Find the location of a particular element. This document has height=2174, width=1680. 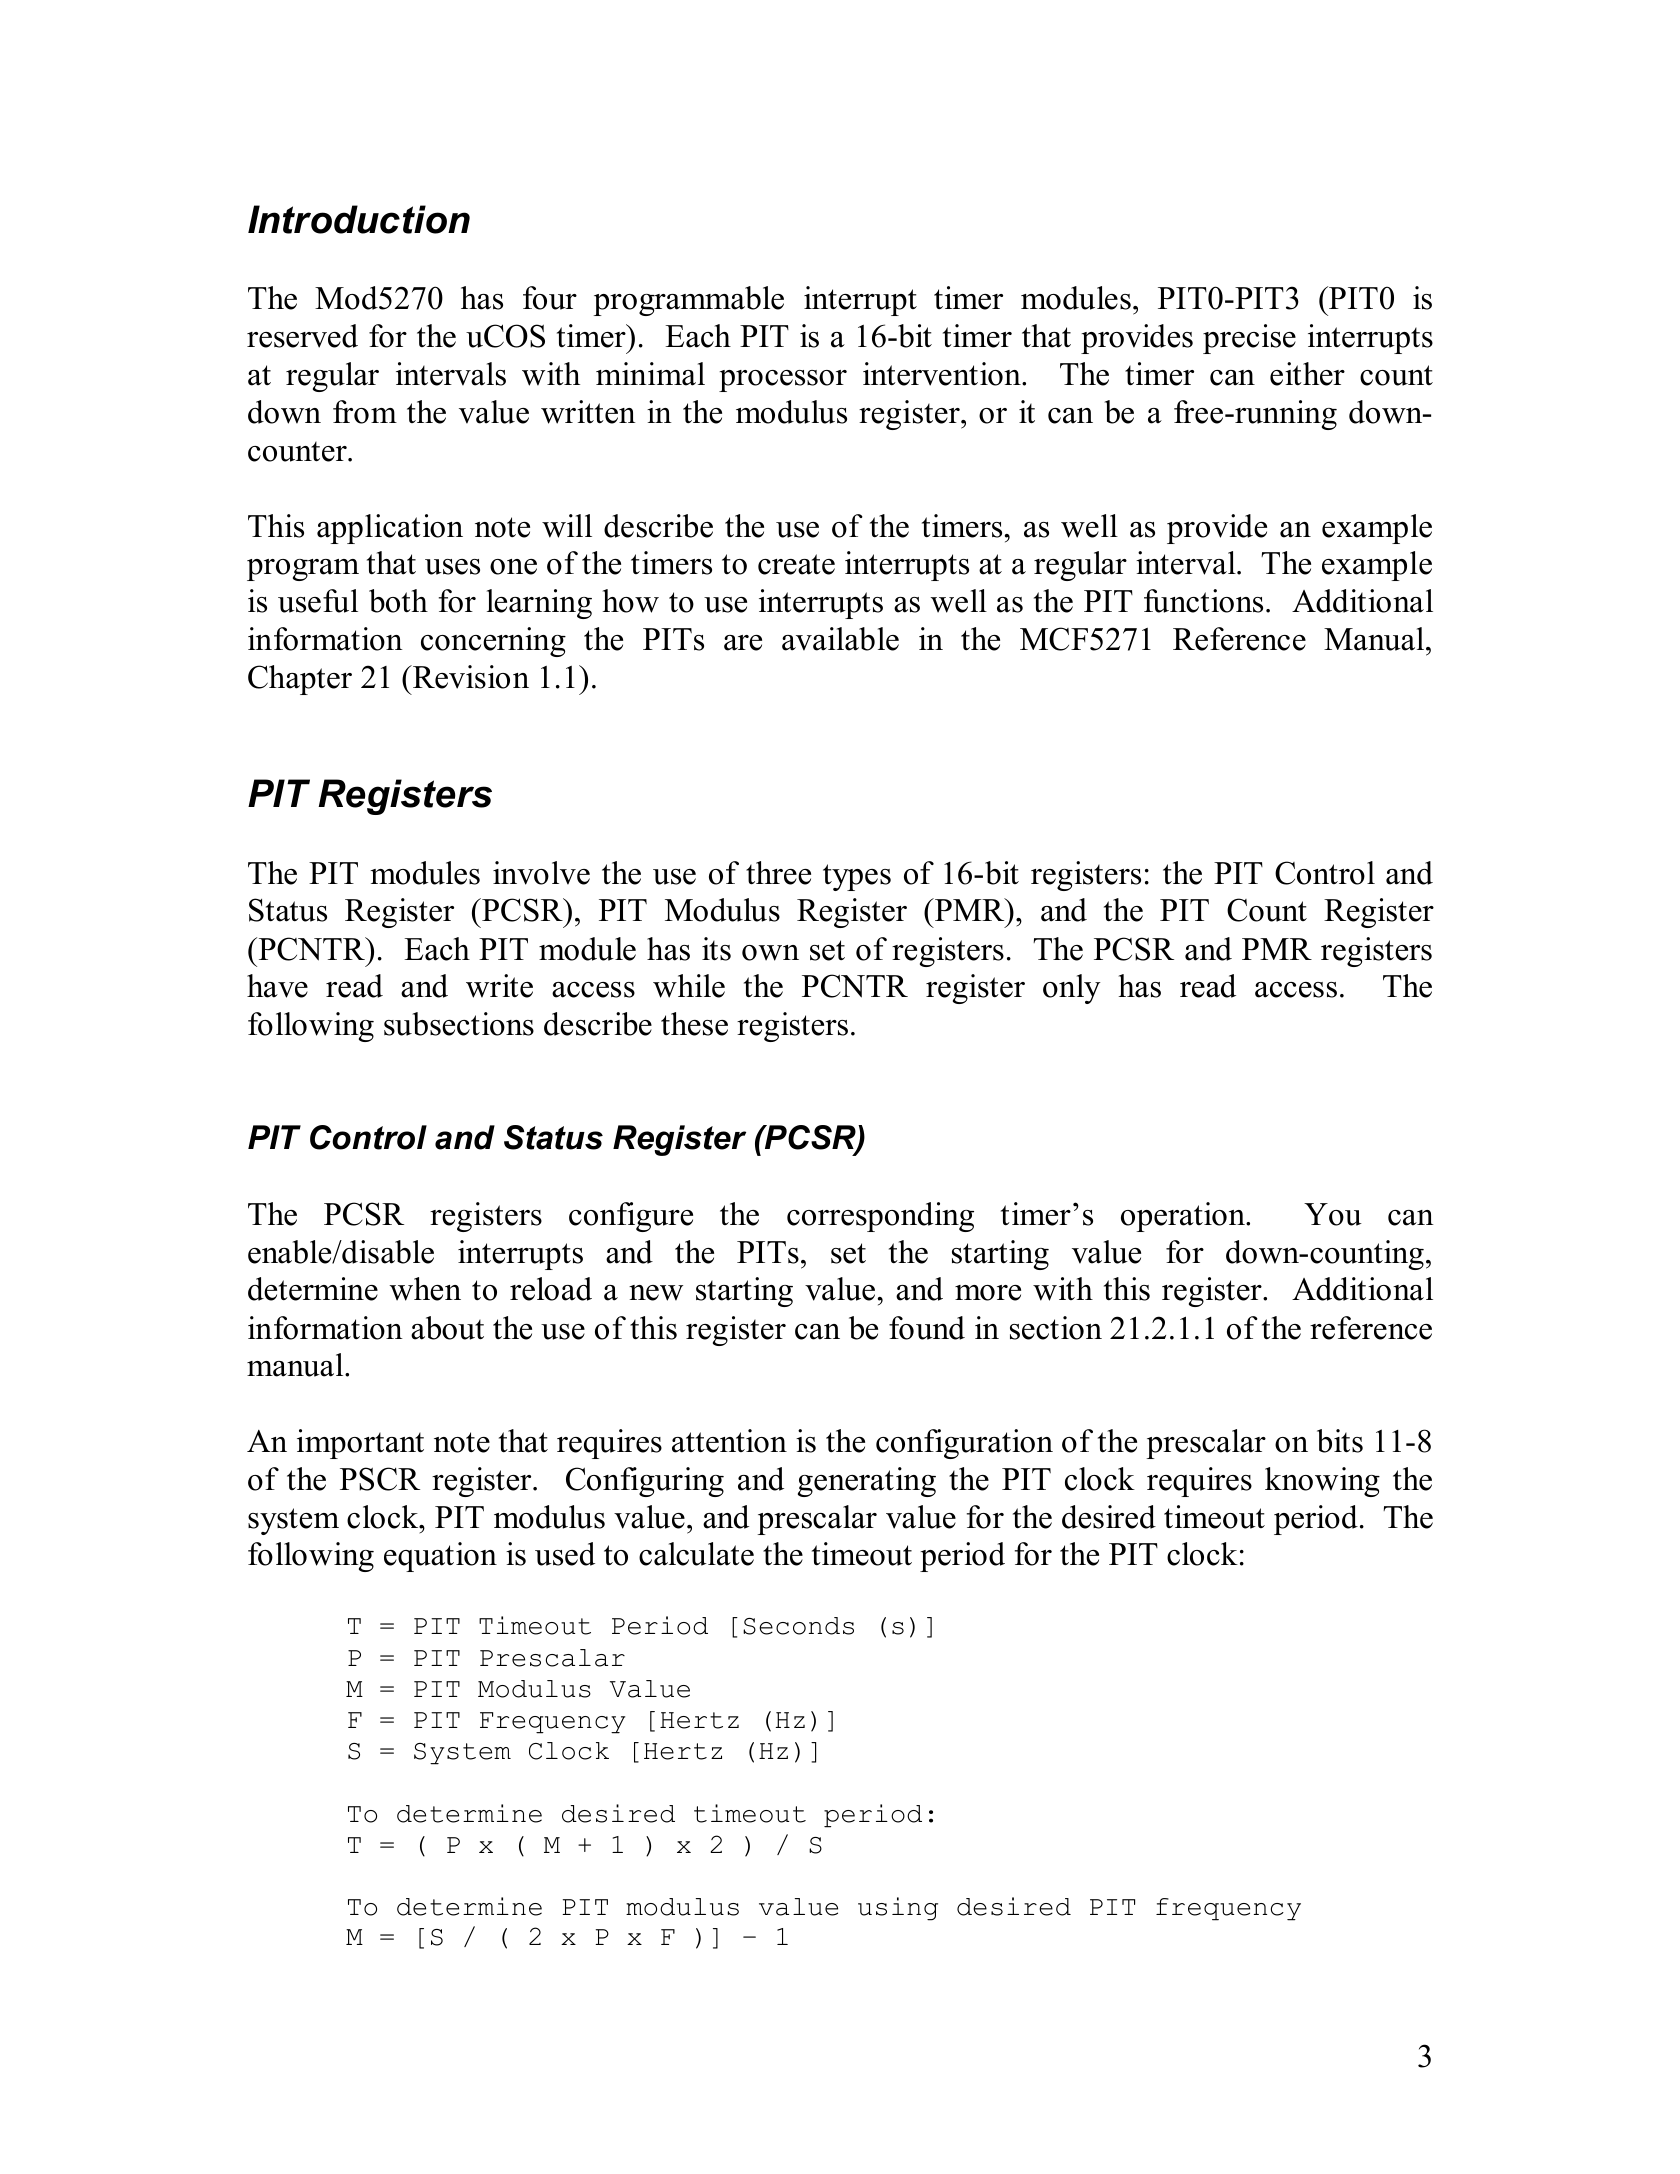

these is located at coordinates (694, 1024).
